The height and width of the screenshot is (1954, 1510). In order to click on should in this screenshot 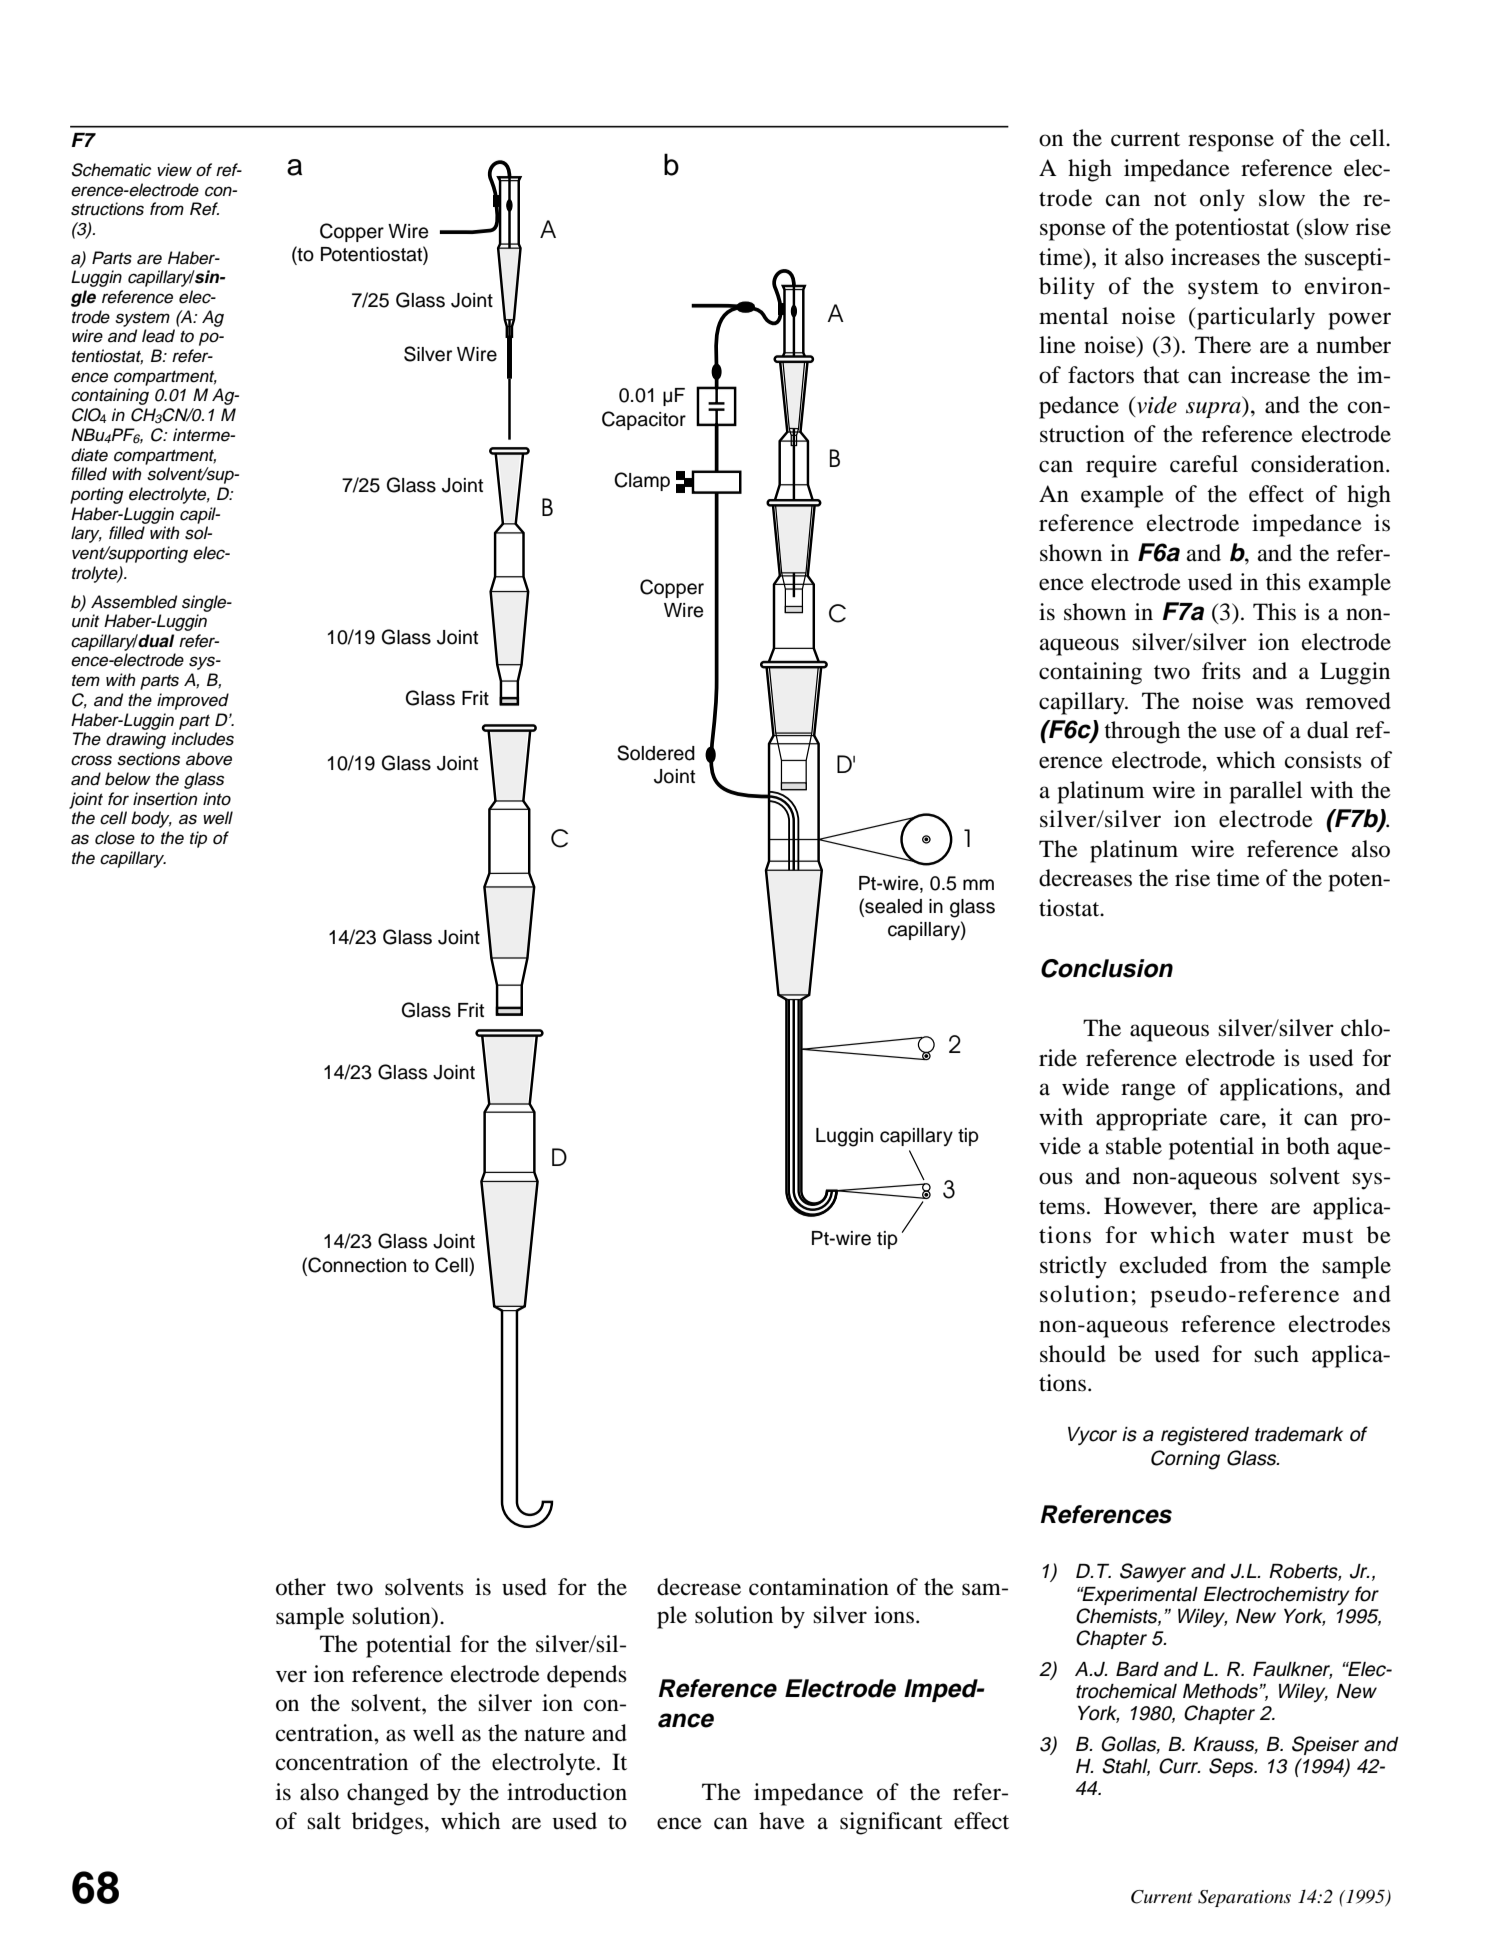, I will do `click(1073, 1354)`.
